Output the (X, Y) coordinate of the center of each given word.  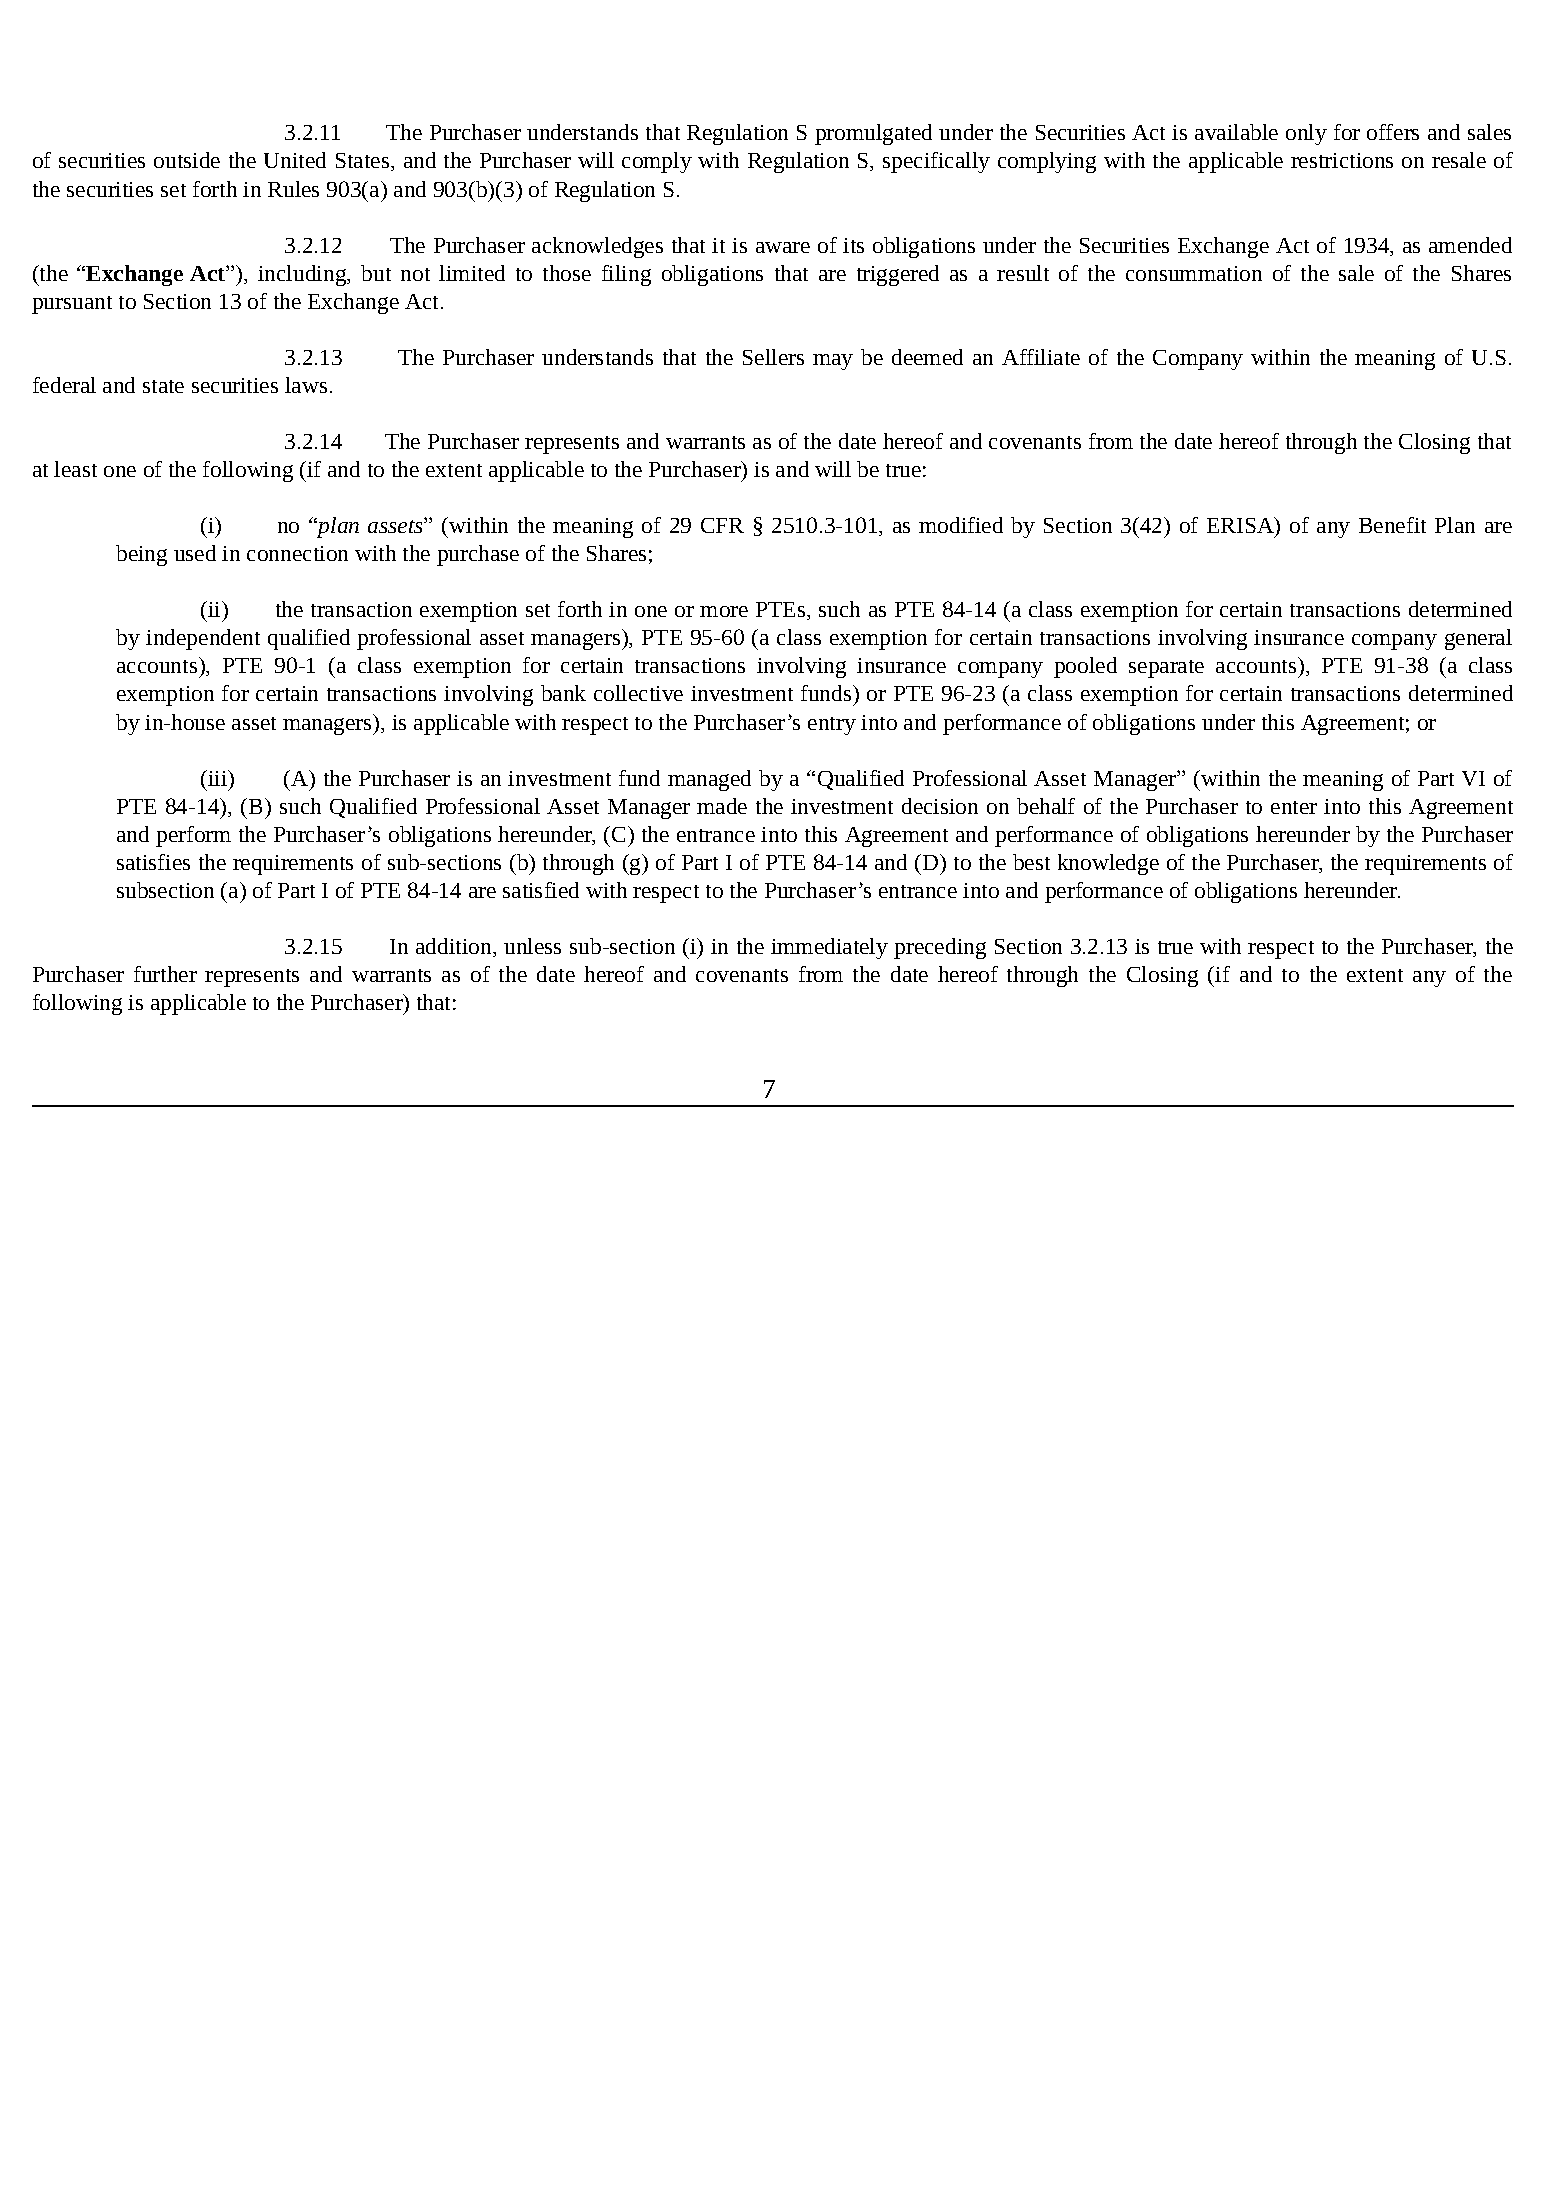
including (303, 275)
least (75, 469)
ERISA (1241, 525)
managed (709, 780)
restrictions (1342, 160)
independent (203, 639)
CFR (722, 525)
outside (187, 160)
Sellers (773, 357)
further (165, 974)
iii (218, 778)
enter (1294, 807)
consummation (1194, 273)
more (724, 611)
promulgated (873, 134)
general (1478, 639)
